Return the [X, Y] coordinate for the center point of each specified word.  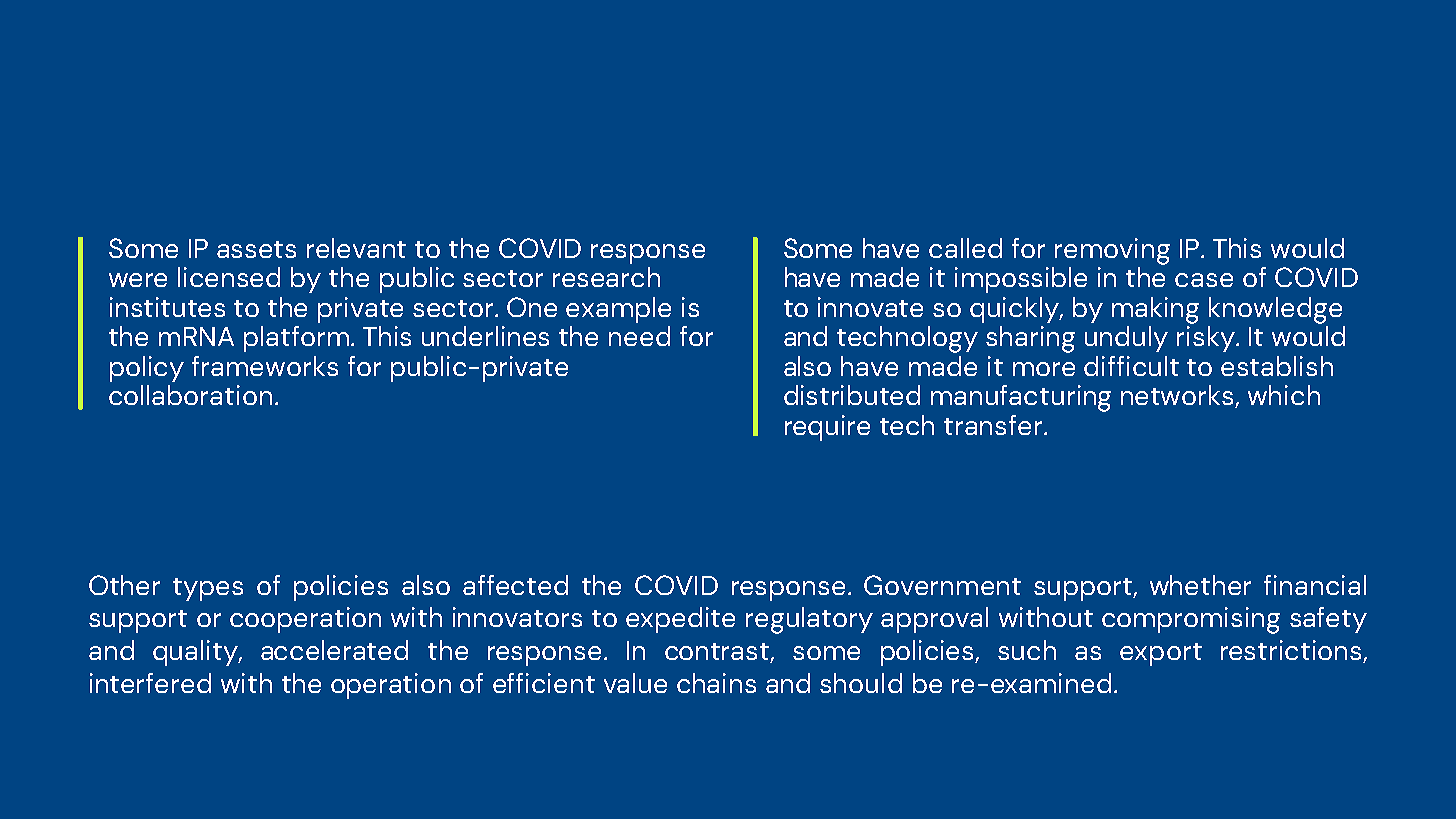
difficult [1131, 366]
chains [716, 683]
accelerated [334, 650]
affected [515, 585]
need [639, 336]
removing [1112, 251]
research [606, 277]
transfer [994, 425]
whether [1200, 585]
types [208, 589]
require [827, 428]
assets [256, 249]
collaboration [190, 395]
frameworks [265, 366]
